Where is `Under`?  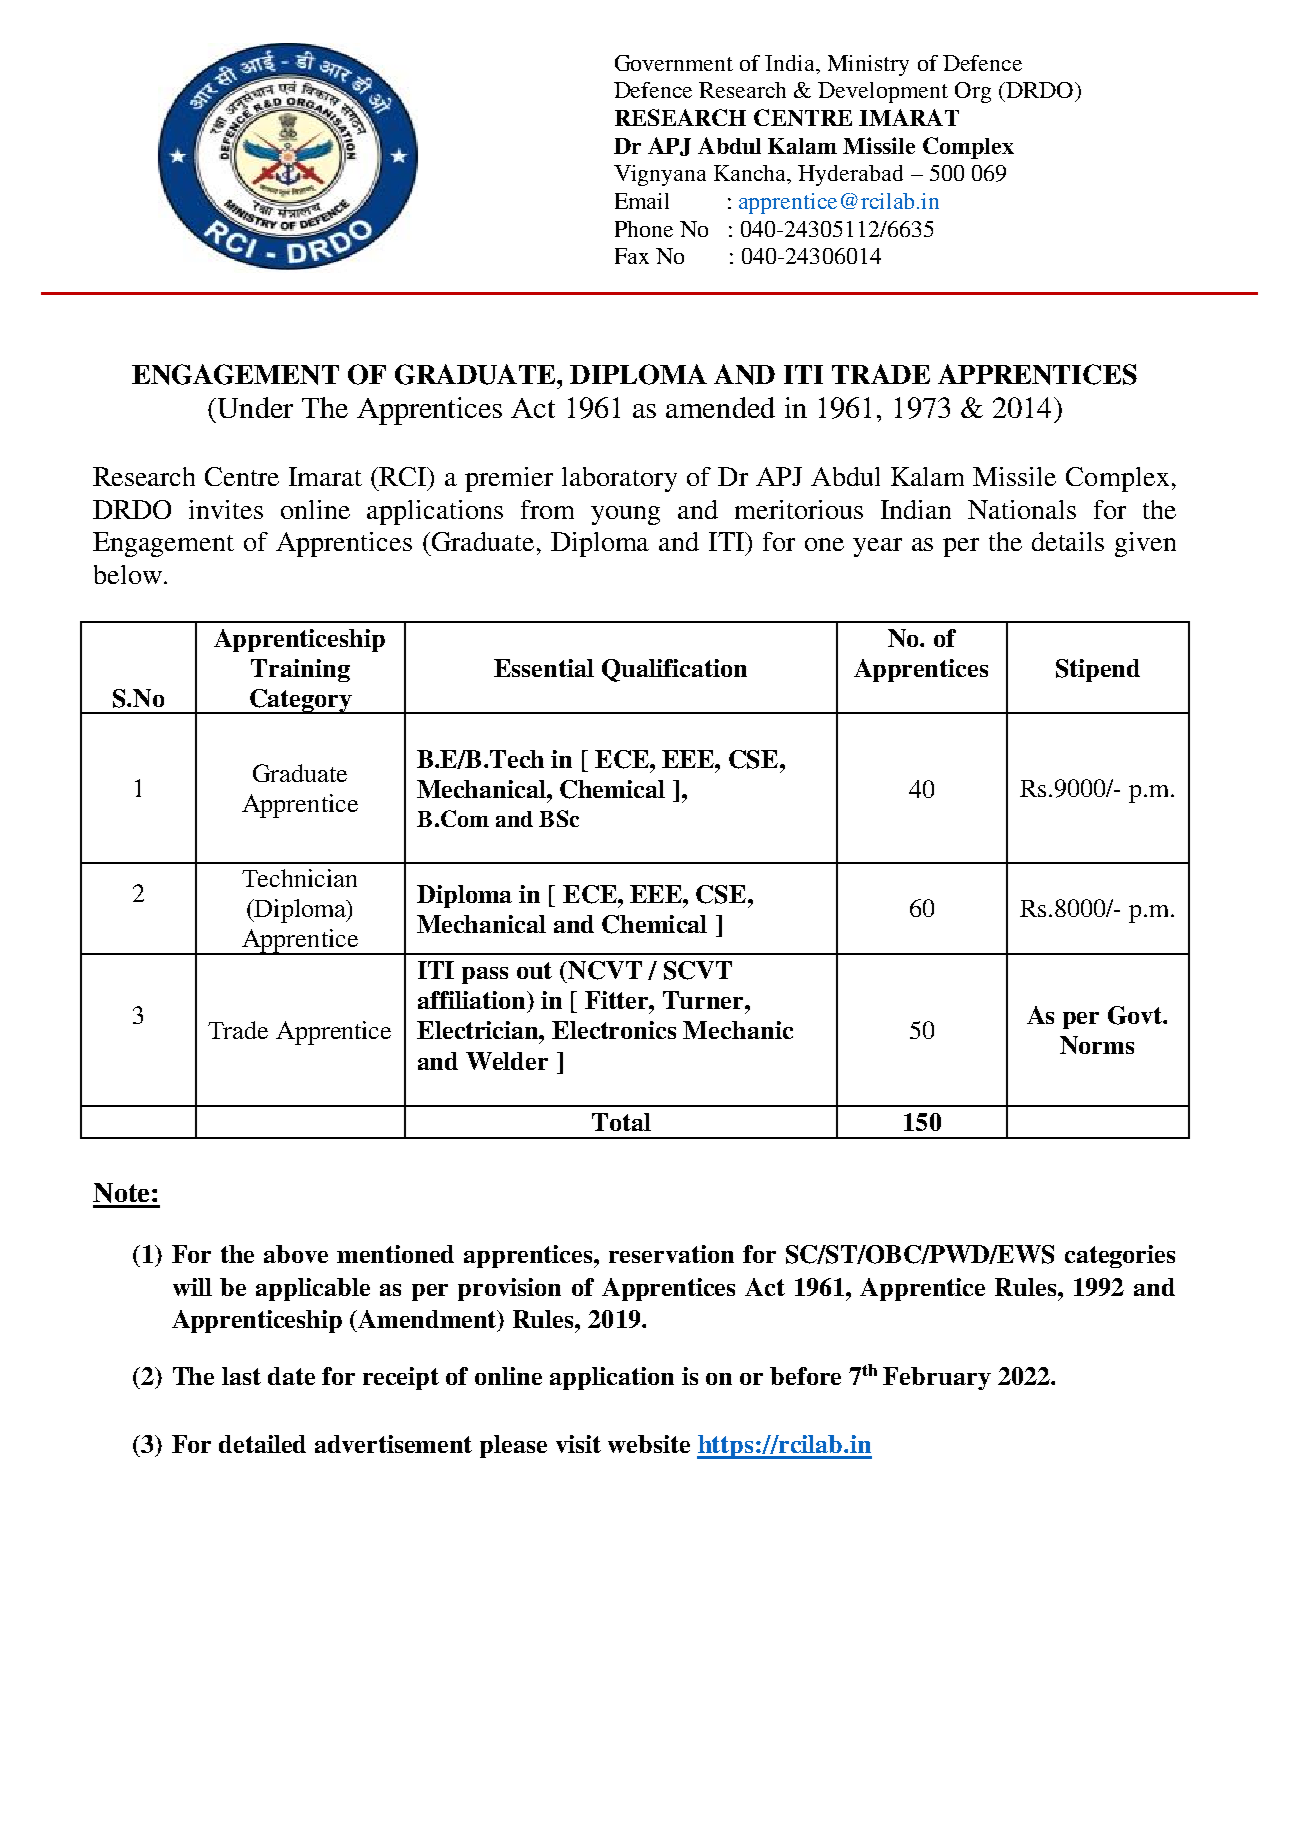
Under is located at coordinates (254, 407).
